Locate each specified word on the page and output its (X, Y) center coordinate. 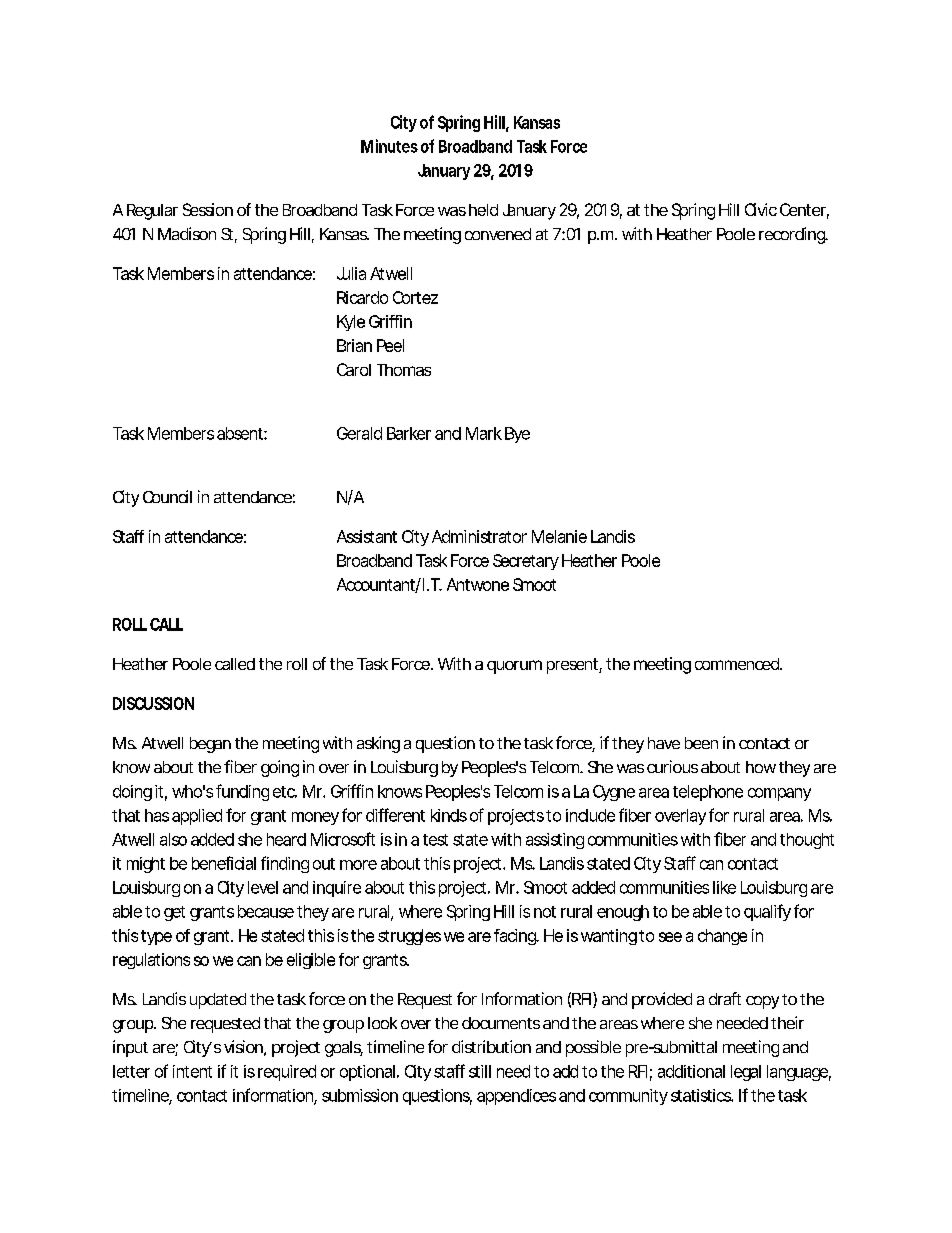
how (761, 767)
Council (167, 496)
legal (746, 1073)
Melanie (559, 536)
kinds (449, 815)
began (210, 745)
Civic (761, 209)
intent (192, 1071)
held (483, 210)
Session (208, 209)
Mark (484, 433)
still (480, 1071)
